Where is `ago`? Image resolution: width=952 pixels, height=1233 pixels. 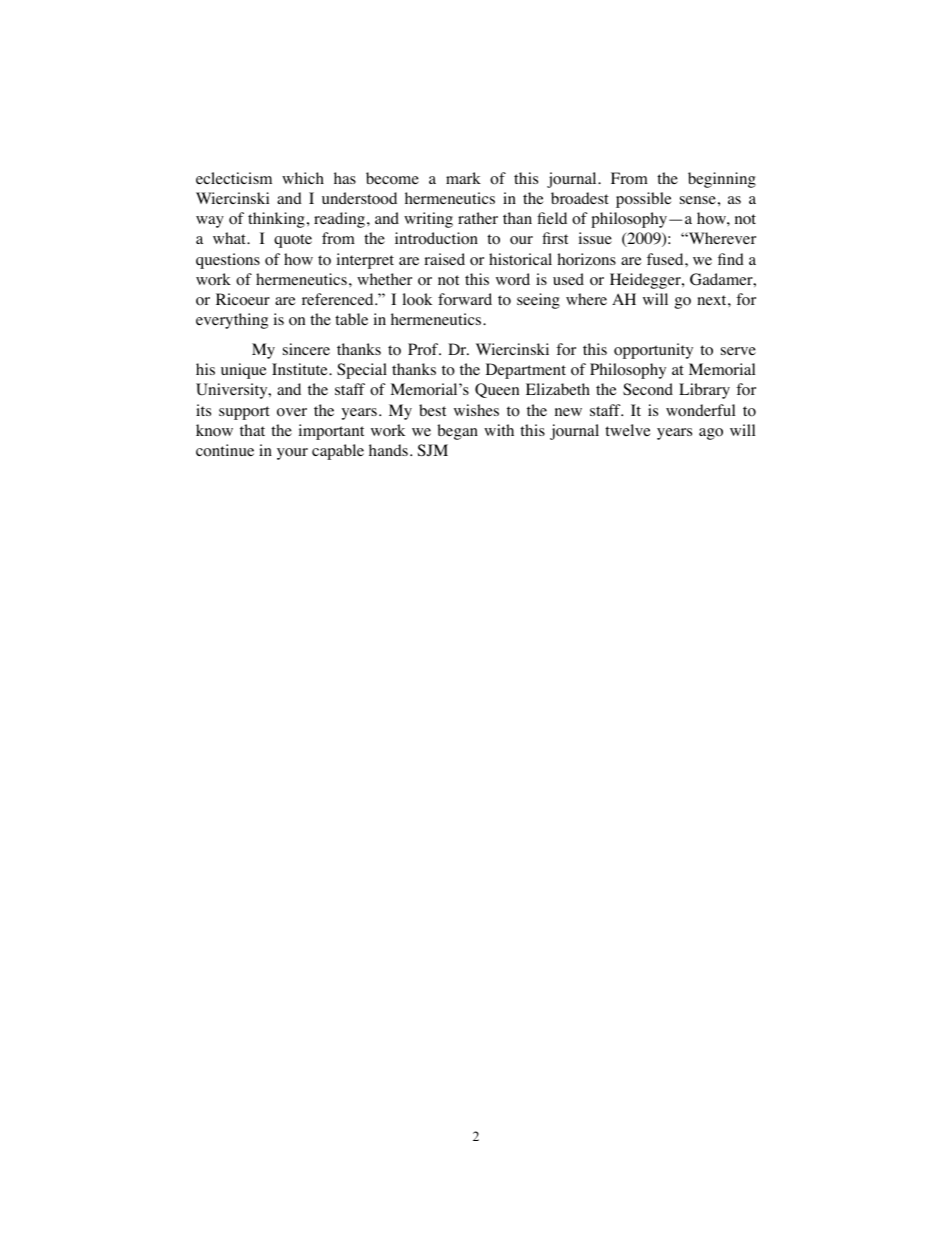 ago is located at coordinates (711, 434).
